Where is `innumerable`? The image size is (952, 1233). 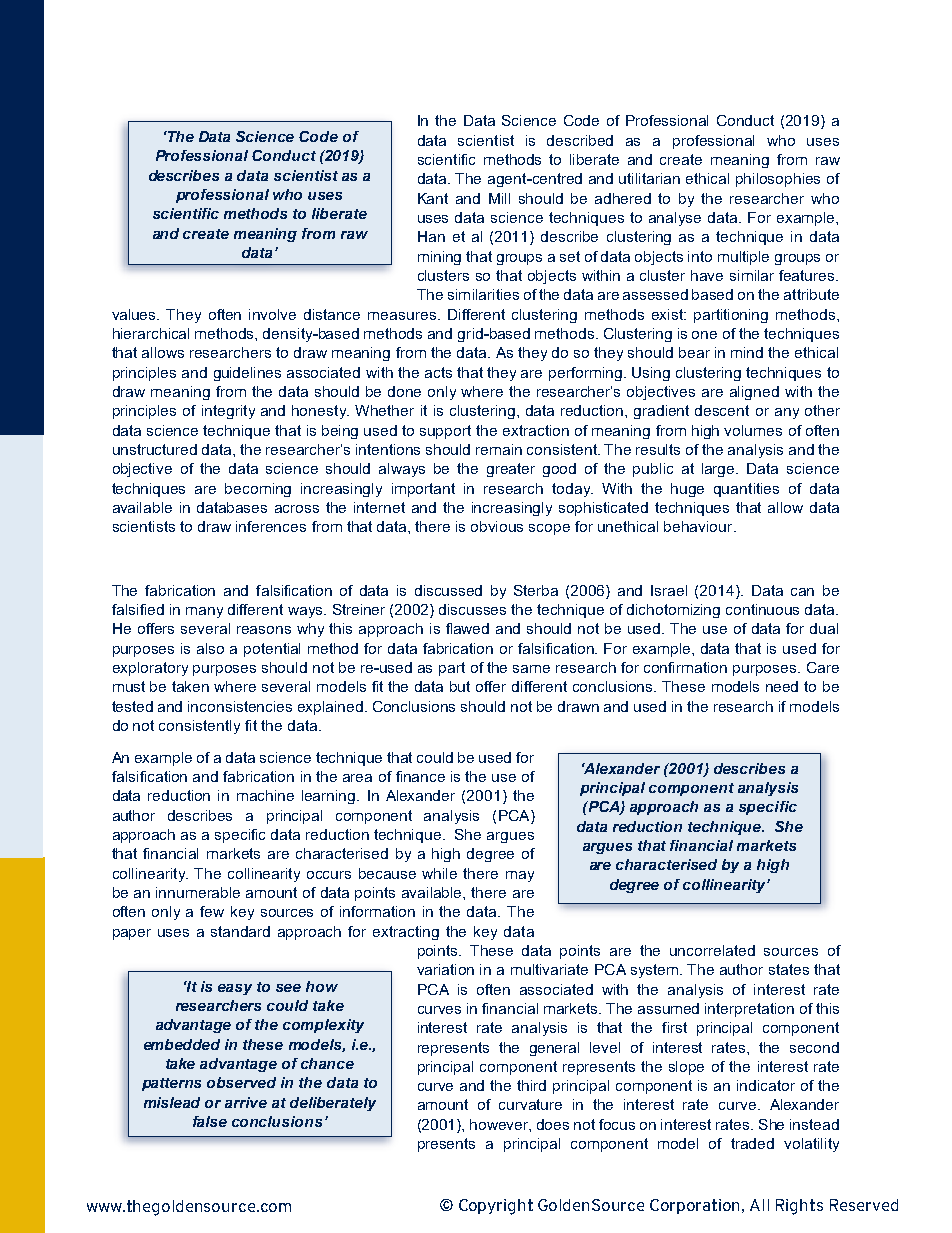 innumerable is located at coordinates (198, 892).
